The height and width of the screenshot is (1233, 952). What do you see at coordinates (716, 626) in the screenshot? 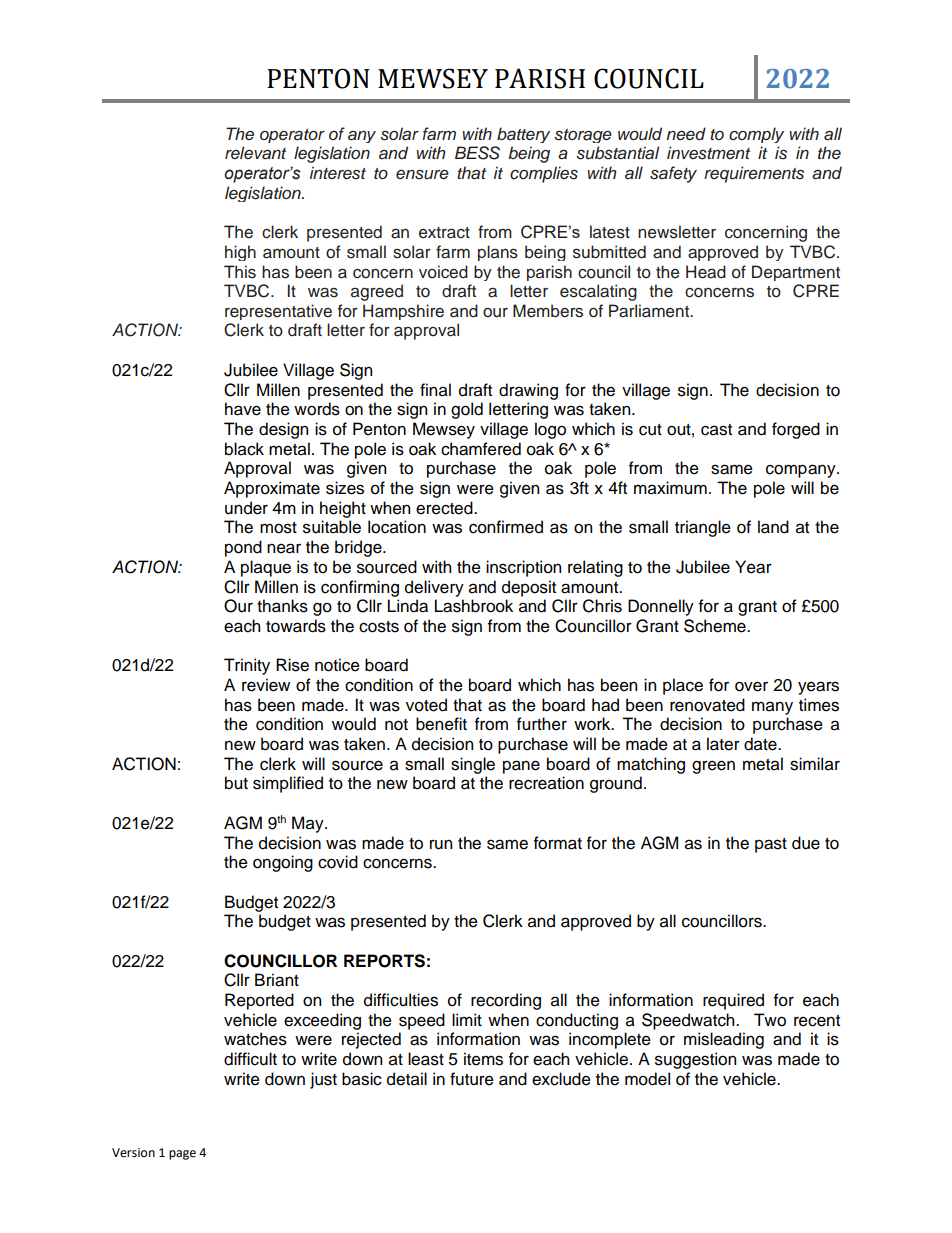
I see `Scheme` at bounding box center [716, 626].
